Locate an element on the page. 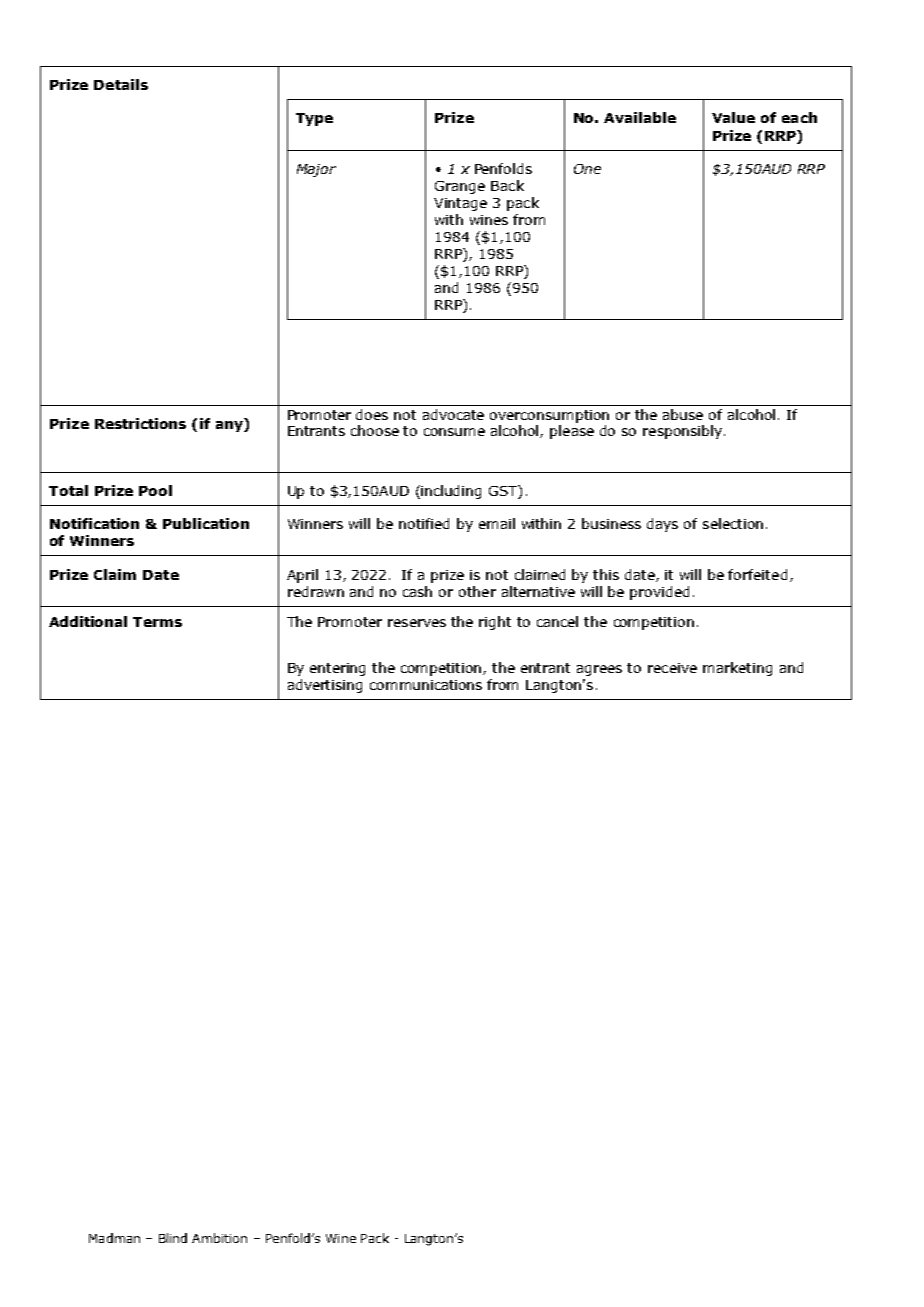  Restrictions is located at coordinates (140, 423).
